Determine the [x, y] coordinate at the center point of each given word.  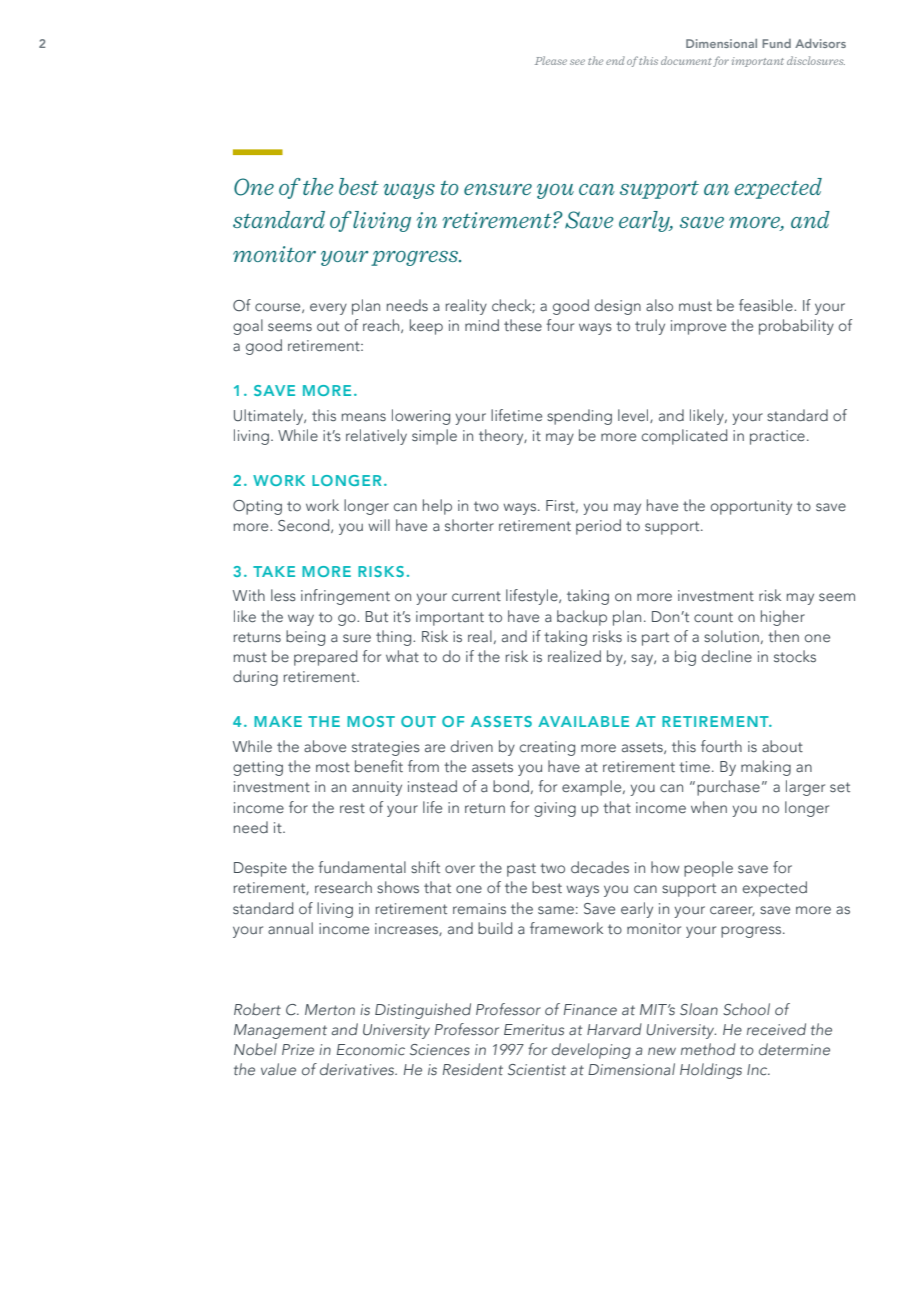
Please [551, 60]
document [686, 60]
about [782, 746]
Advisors [820, 43]
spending [579, 417]
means [364, 417]
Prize [298, 1049]
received [776, 1029]
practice [777, 437]
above [325, 746]
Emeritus [534, 1029]
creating [547, 748]
